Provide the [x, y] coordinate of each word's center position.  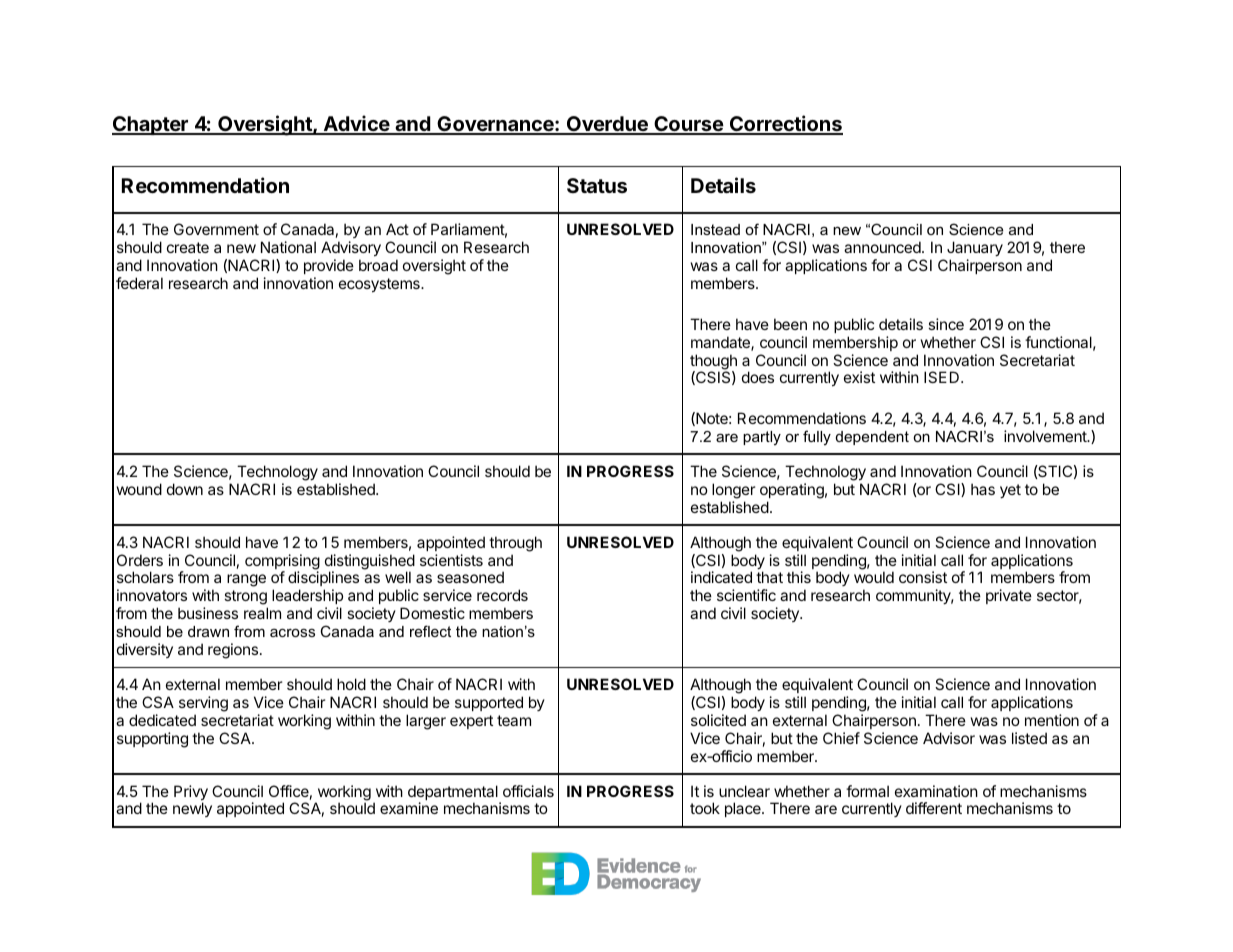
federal [139, 283]
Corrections [785, 124]
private [1009, 596]
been [790, 324]
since [946, 324]
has [983, 489]
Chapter [151, 125]
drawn [208, 631]
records [502, 595]
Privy [191, 794]
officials [528, 791]
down [185, 489]
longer [733, 491]
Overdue [607, 125]
